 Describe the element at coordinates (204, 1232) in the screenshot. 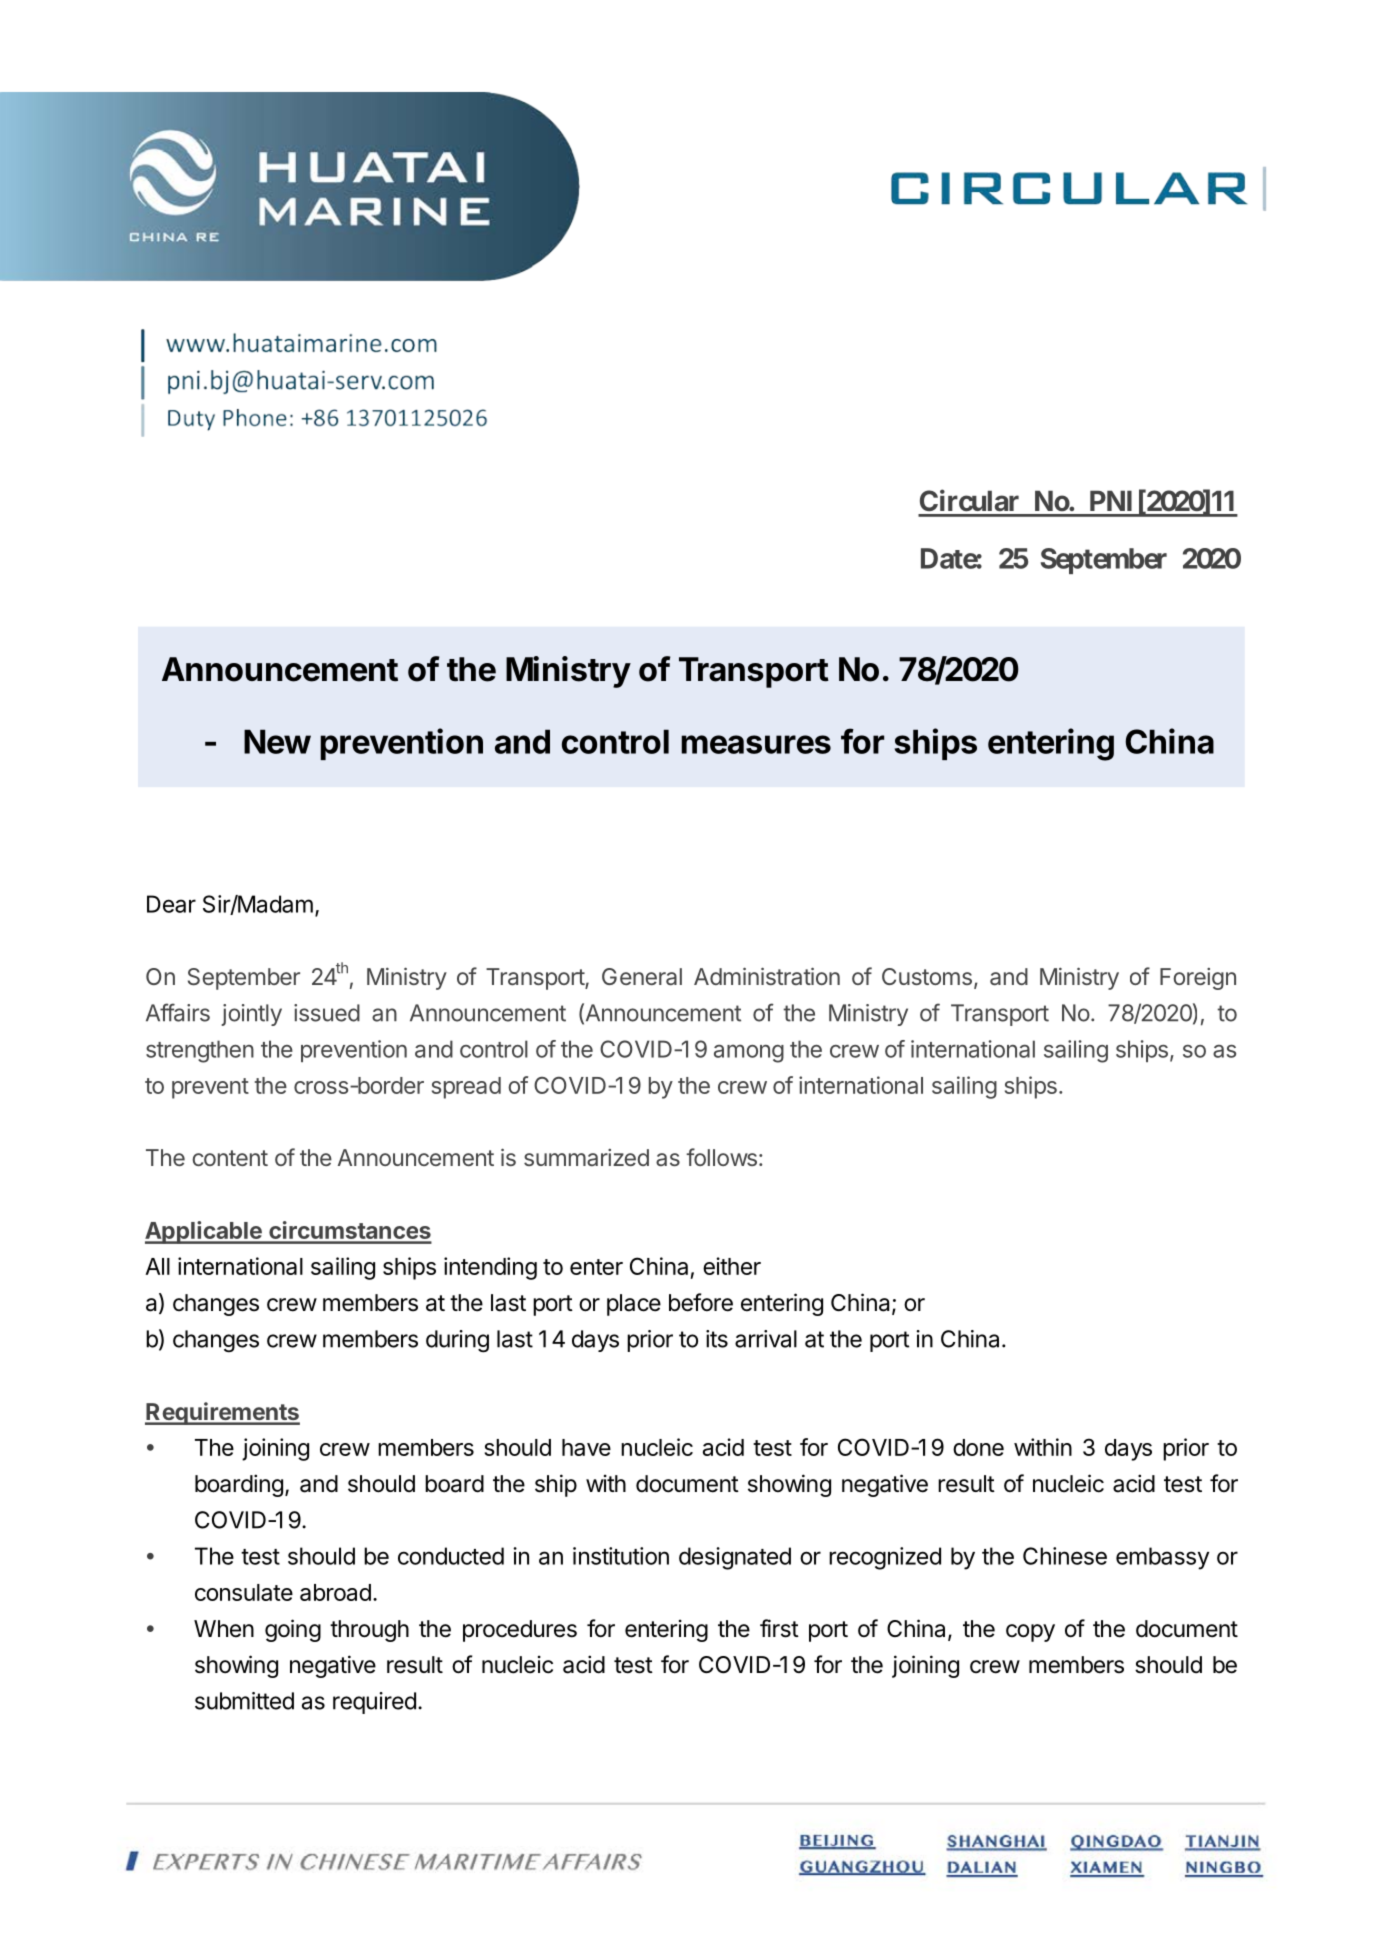

I see `Applicable` at that location.
